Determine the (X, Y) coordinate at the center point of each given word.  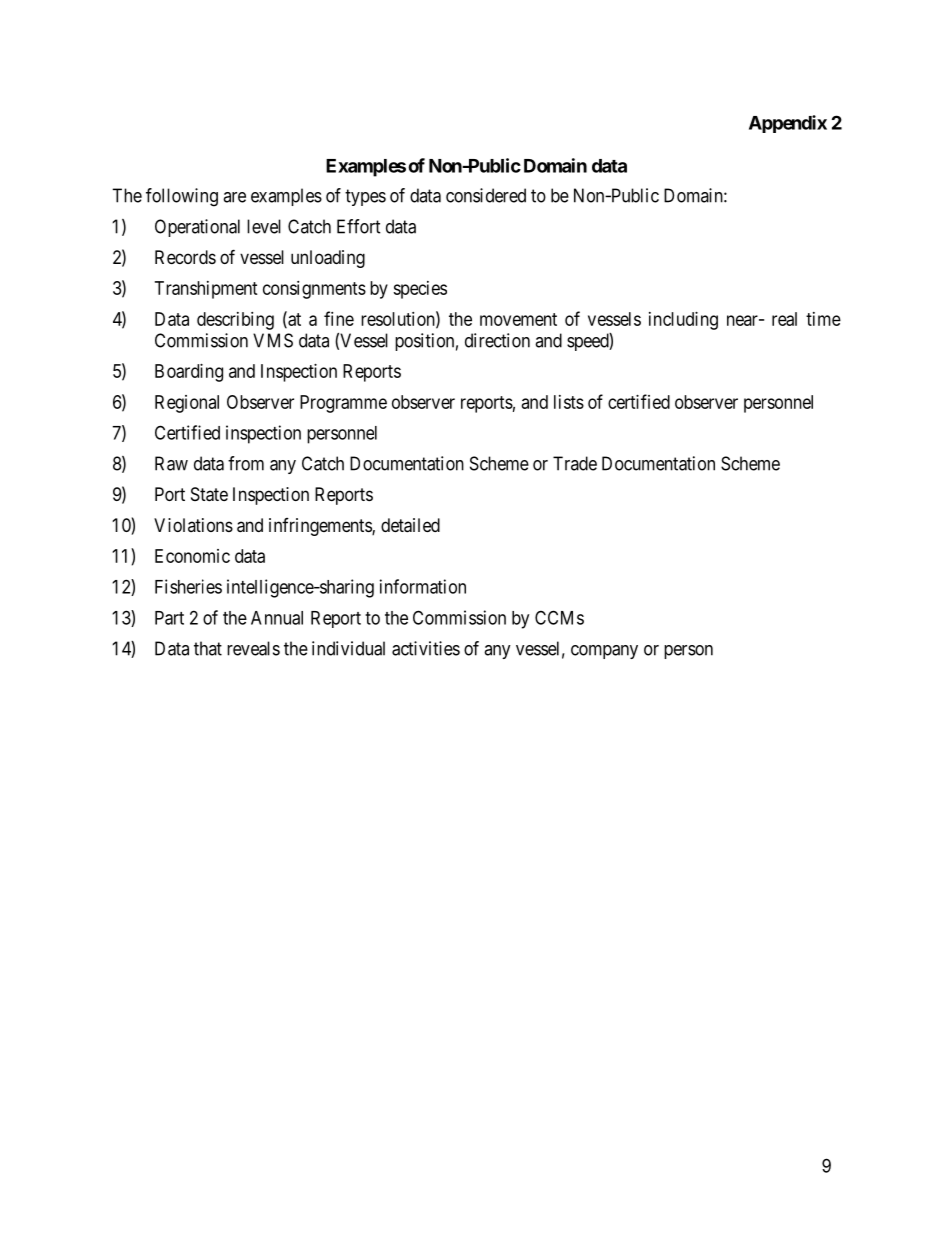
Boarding (189, 373)
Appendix (788, 124)
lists (569, 402)
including (683, 321)
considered (486, 195)
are (234, 197)
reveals (253, 648)
